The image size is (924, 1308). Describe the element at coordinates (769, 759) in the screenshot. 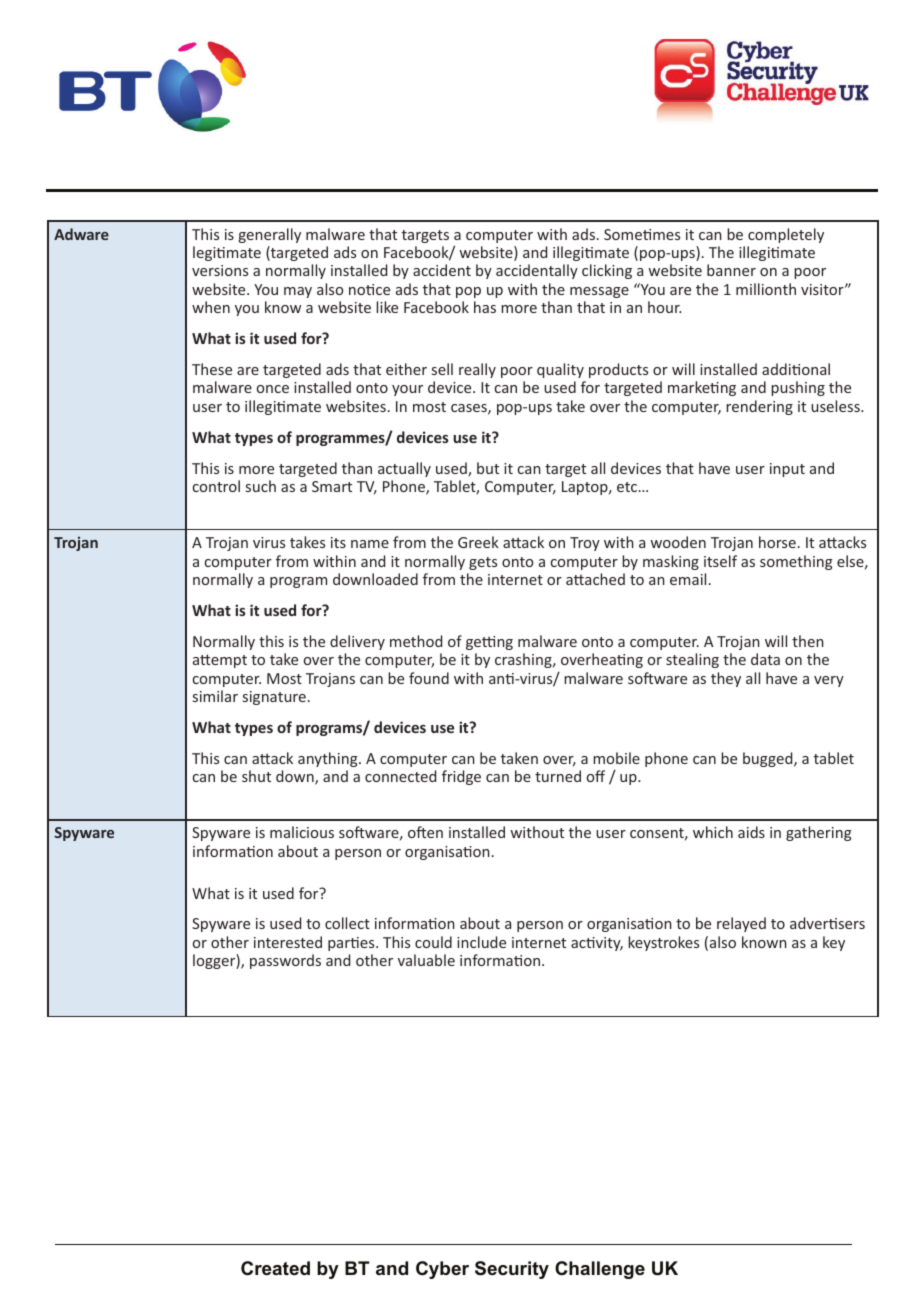

I see `bugged` at that location.
